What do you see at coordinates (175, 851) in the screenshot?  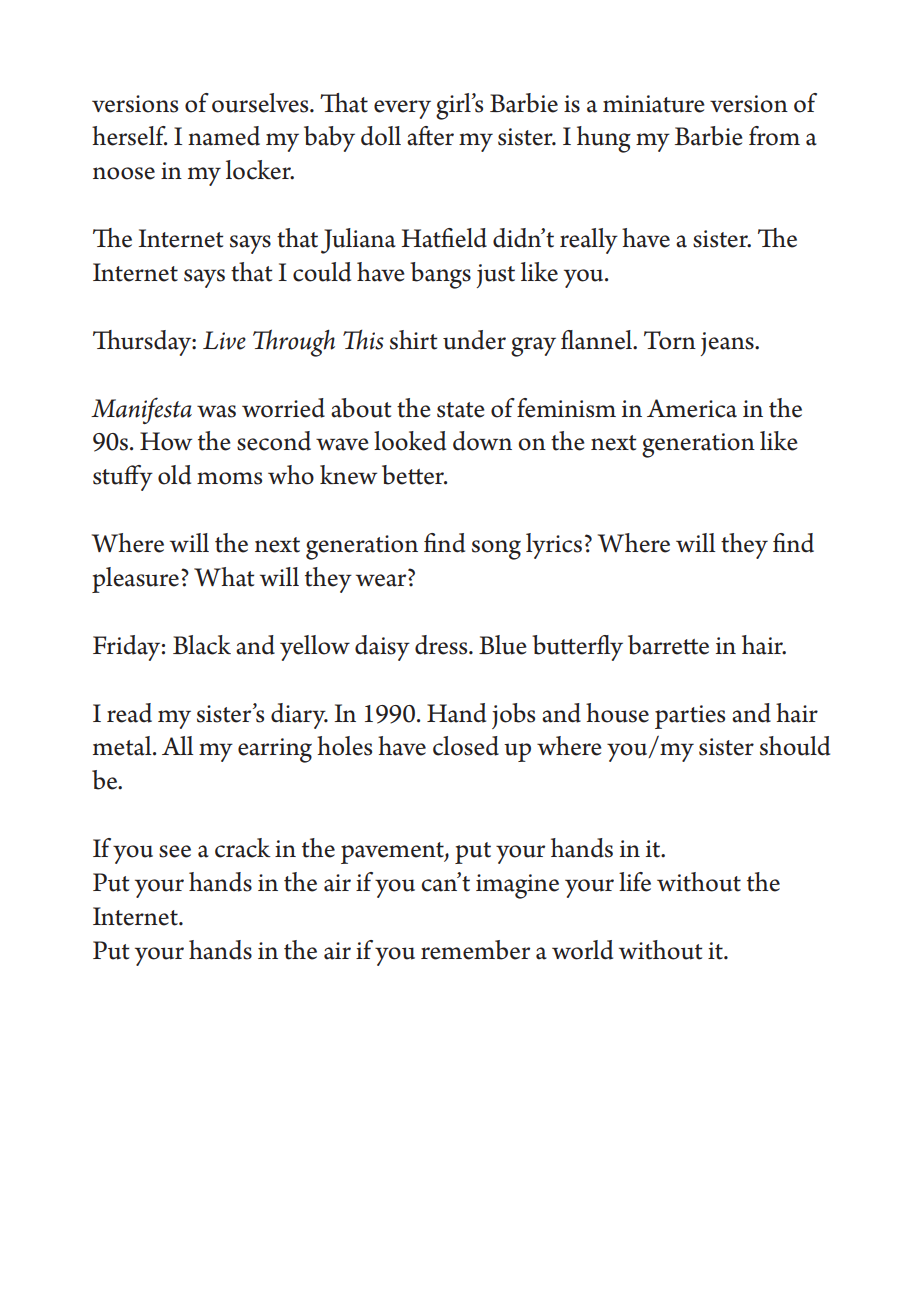 I see `see` at bounding box center [175, 851].
